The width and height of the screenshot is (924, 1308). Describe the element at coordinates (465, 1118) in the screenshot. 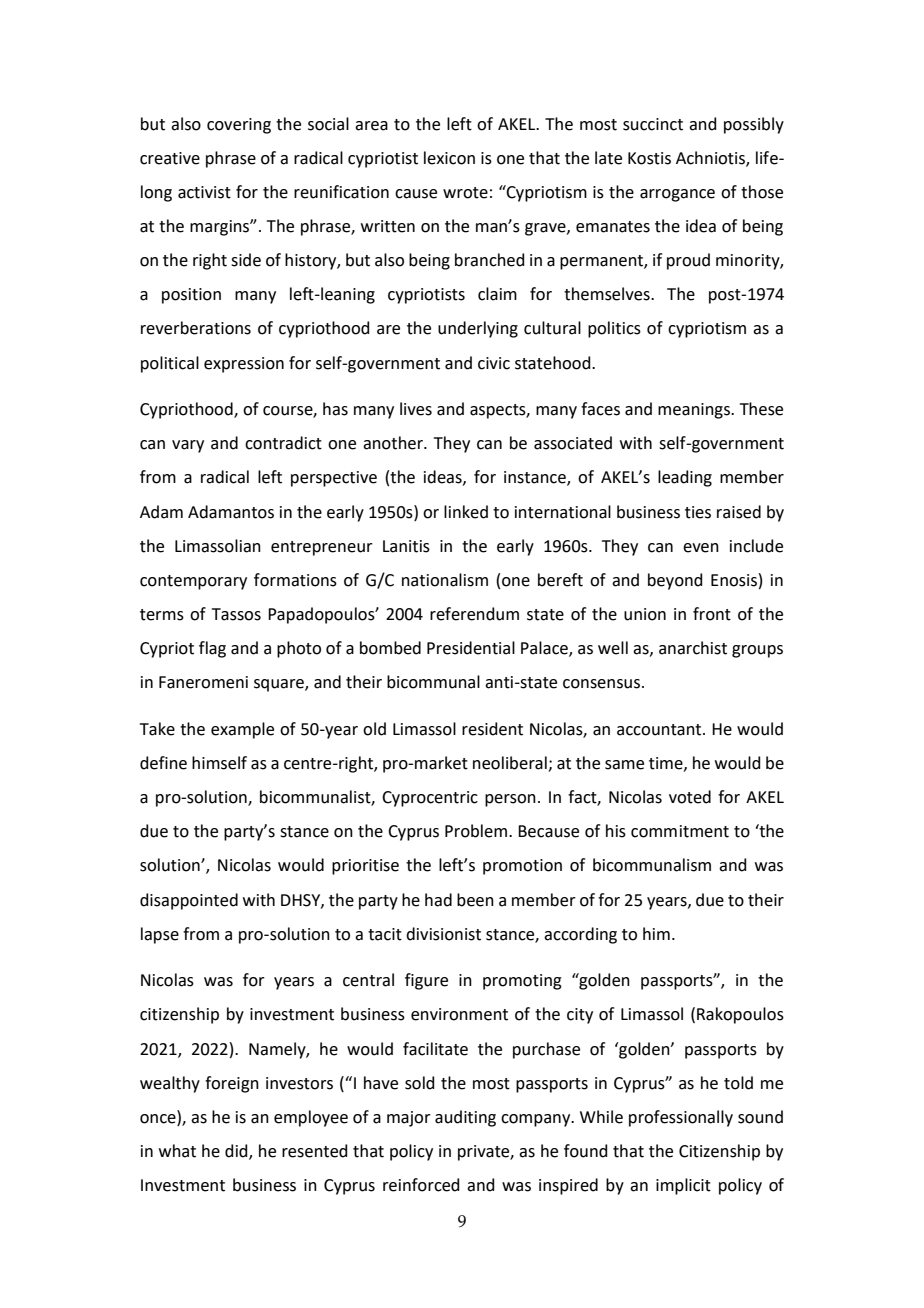

I see `auditing` at that location.
